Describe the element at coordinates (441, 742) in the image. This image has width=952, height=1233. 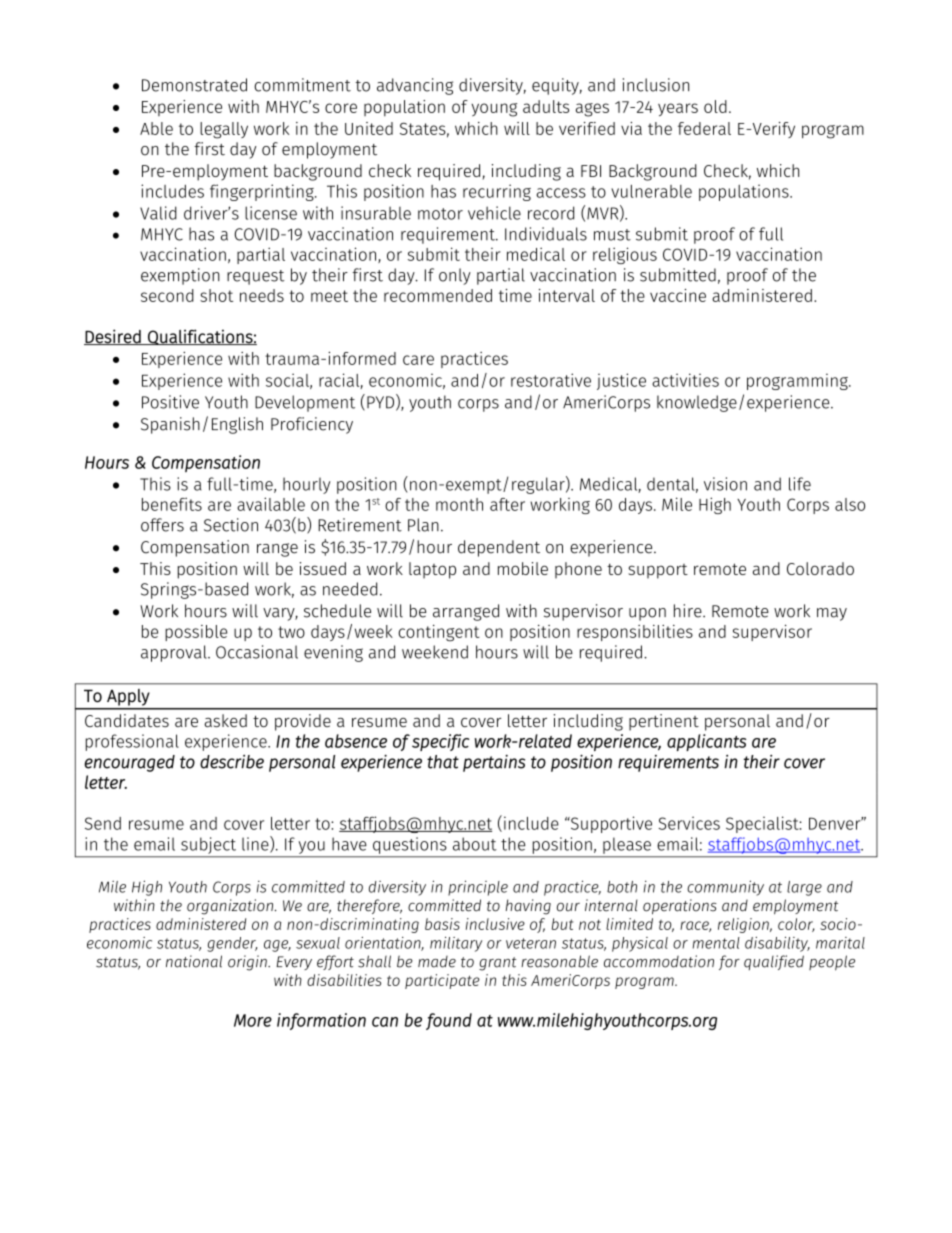
I see `specific` at that location.
